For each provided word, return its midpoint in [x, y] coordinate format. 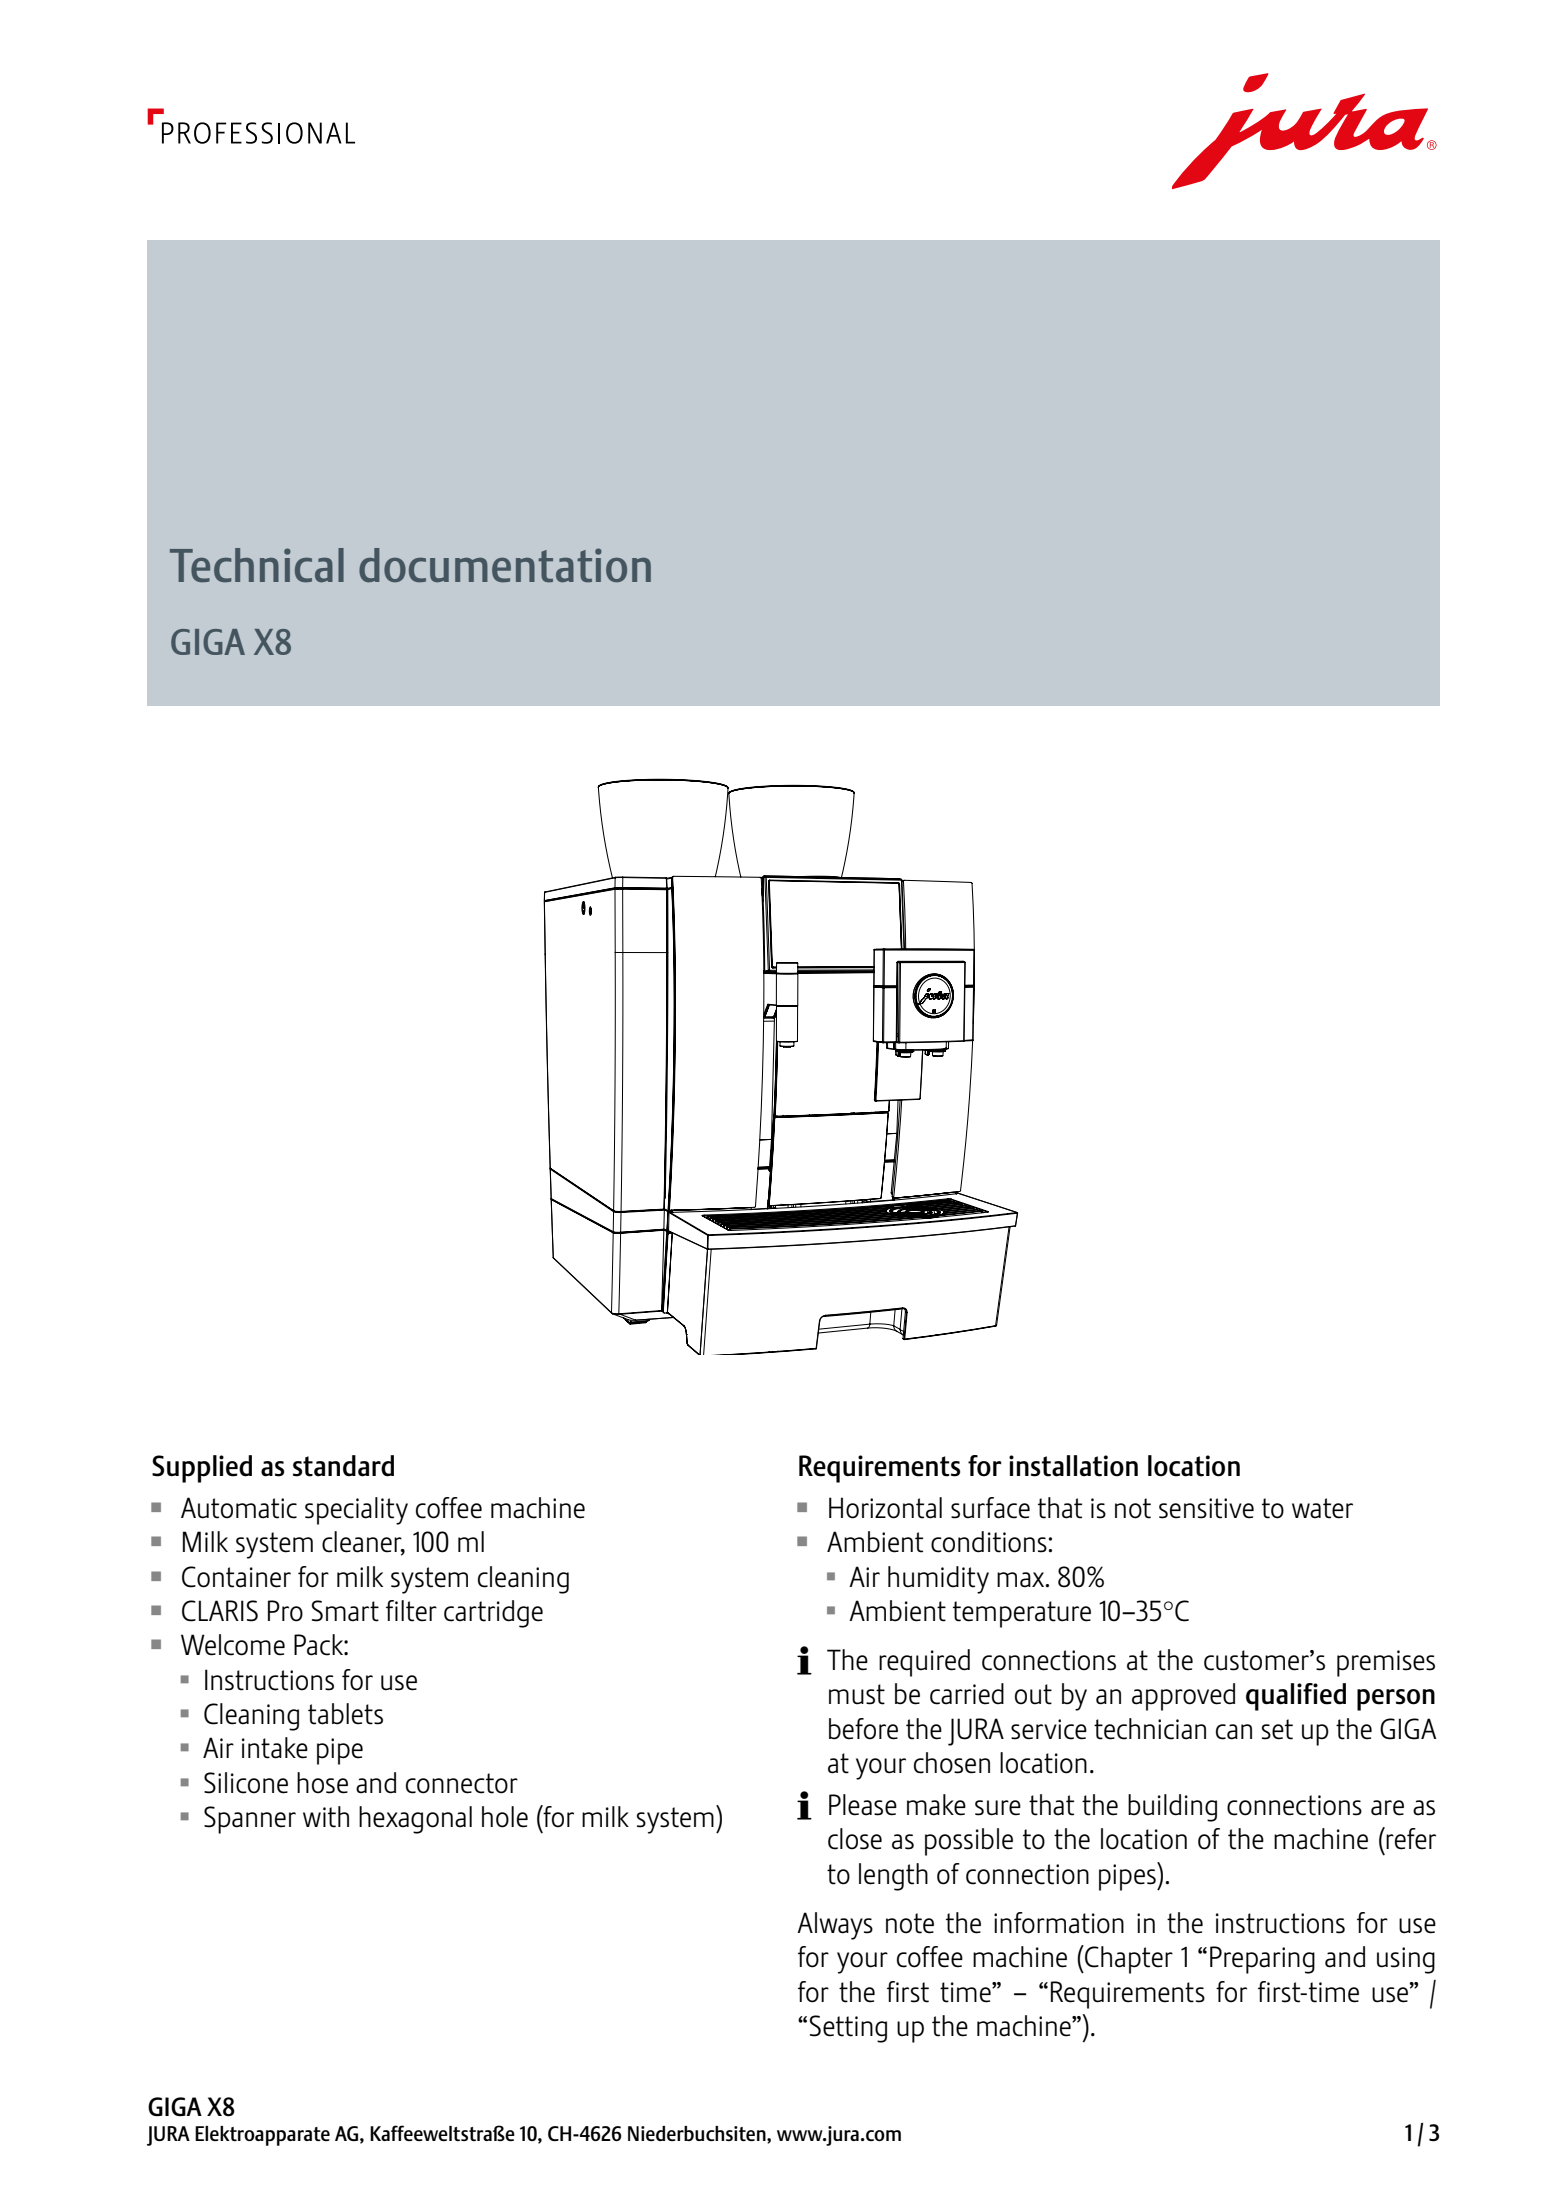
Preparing [1262, 1960]
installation [1073, 1466]
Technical [257, 565]
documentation [505, 565]
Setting [848, 2029]
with [326, 1817]
